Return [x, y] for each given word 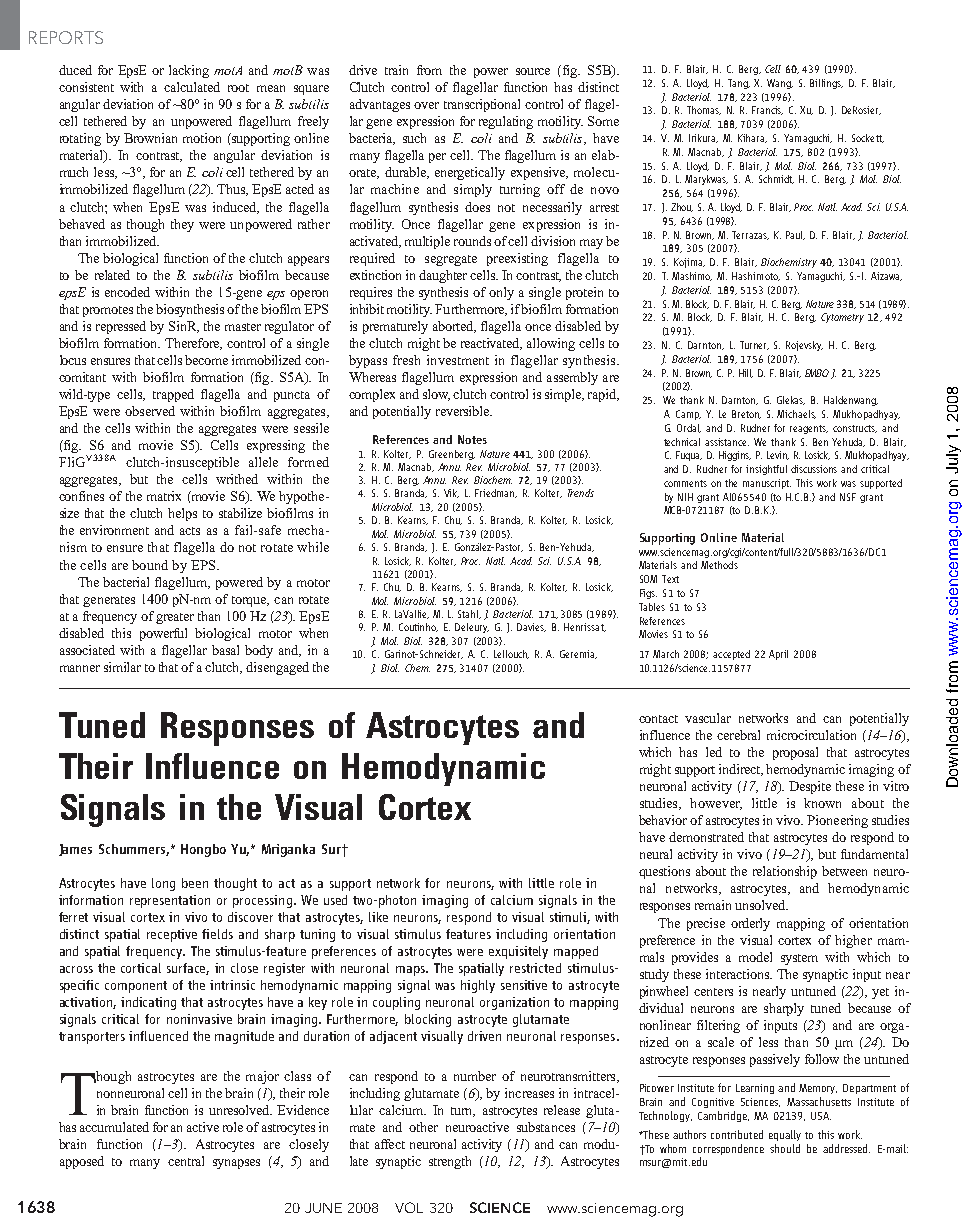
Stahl [469, 614]
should [785, 1148]
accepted [731, 655]
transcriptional [482, 105]
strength [450, 1162]
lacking [189, 71]
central [186, 1161]
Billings [826, 84]
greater [175, 618]
